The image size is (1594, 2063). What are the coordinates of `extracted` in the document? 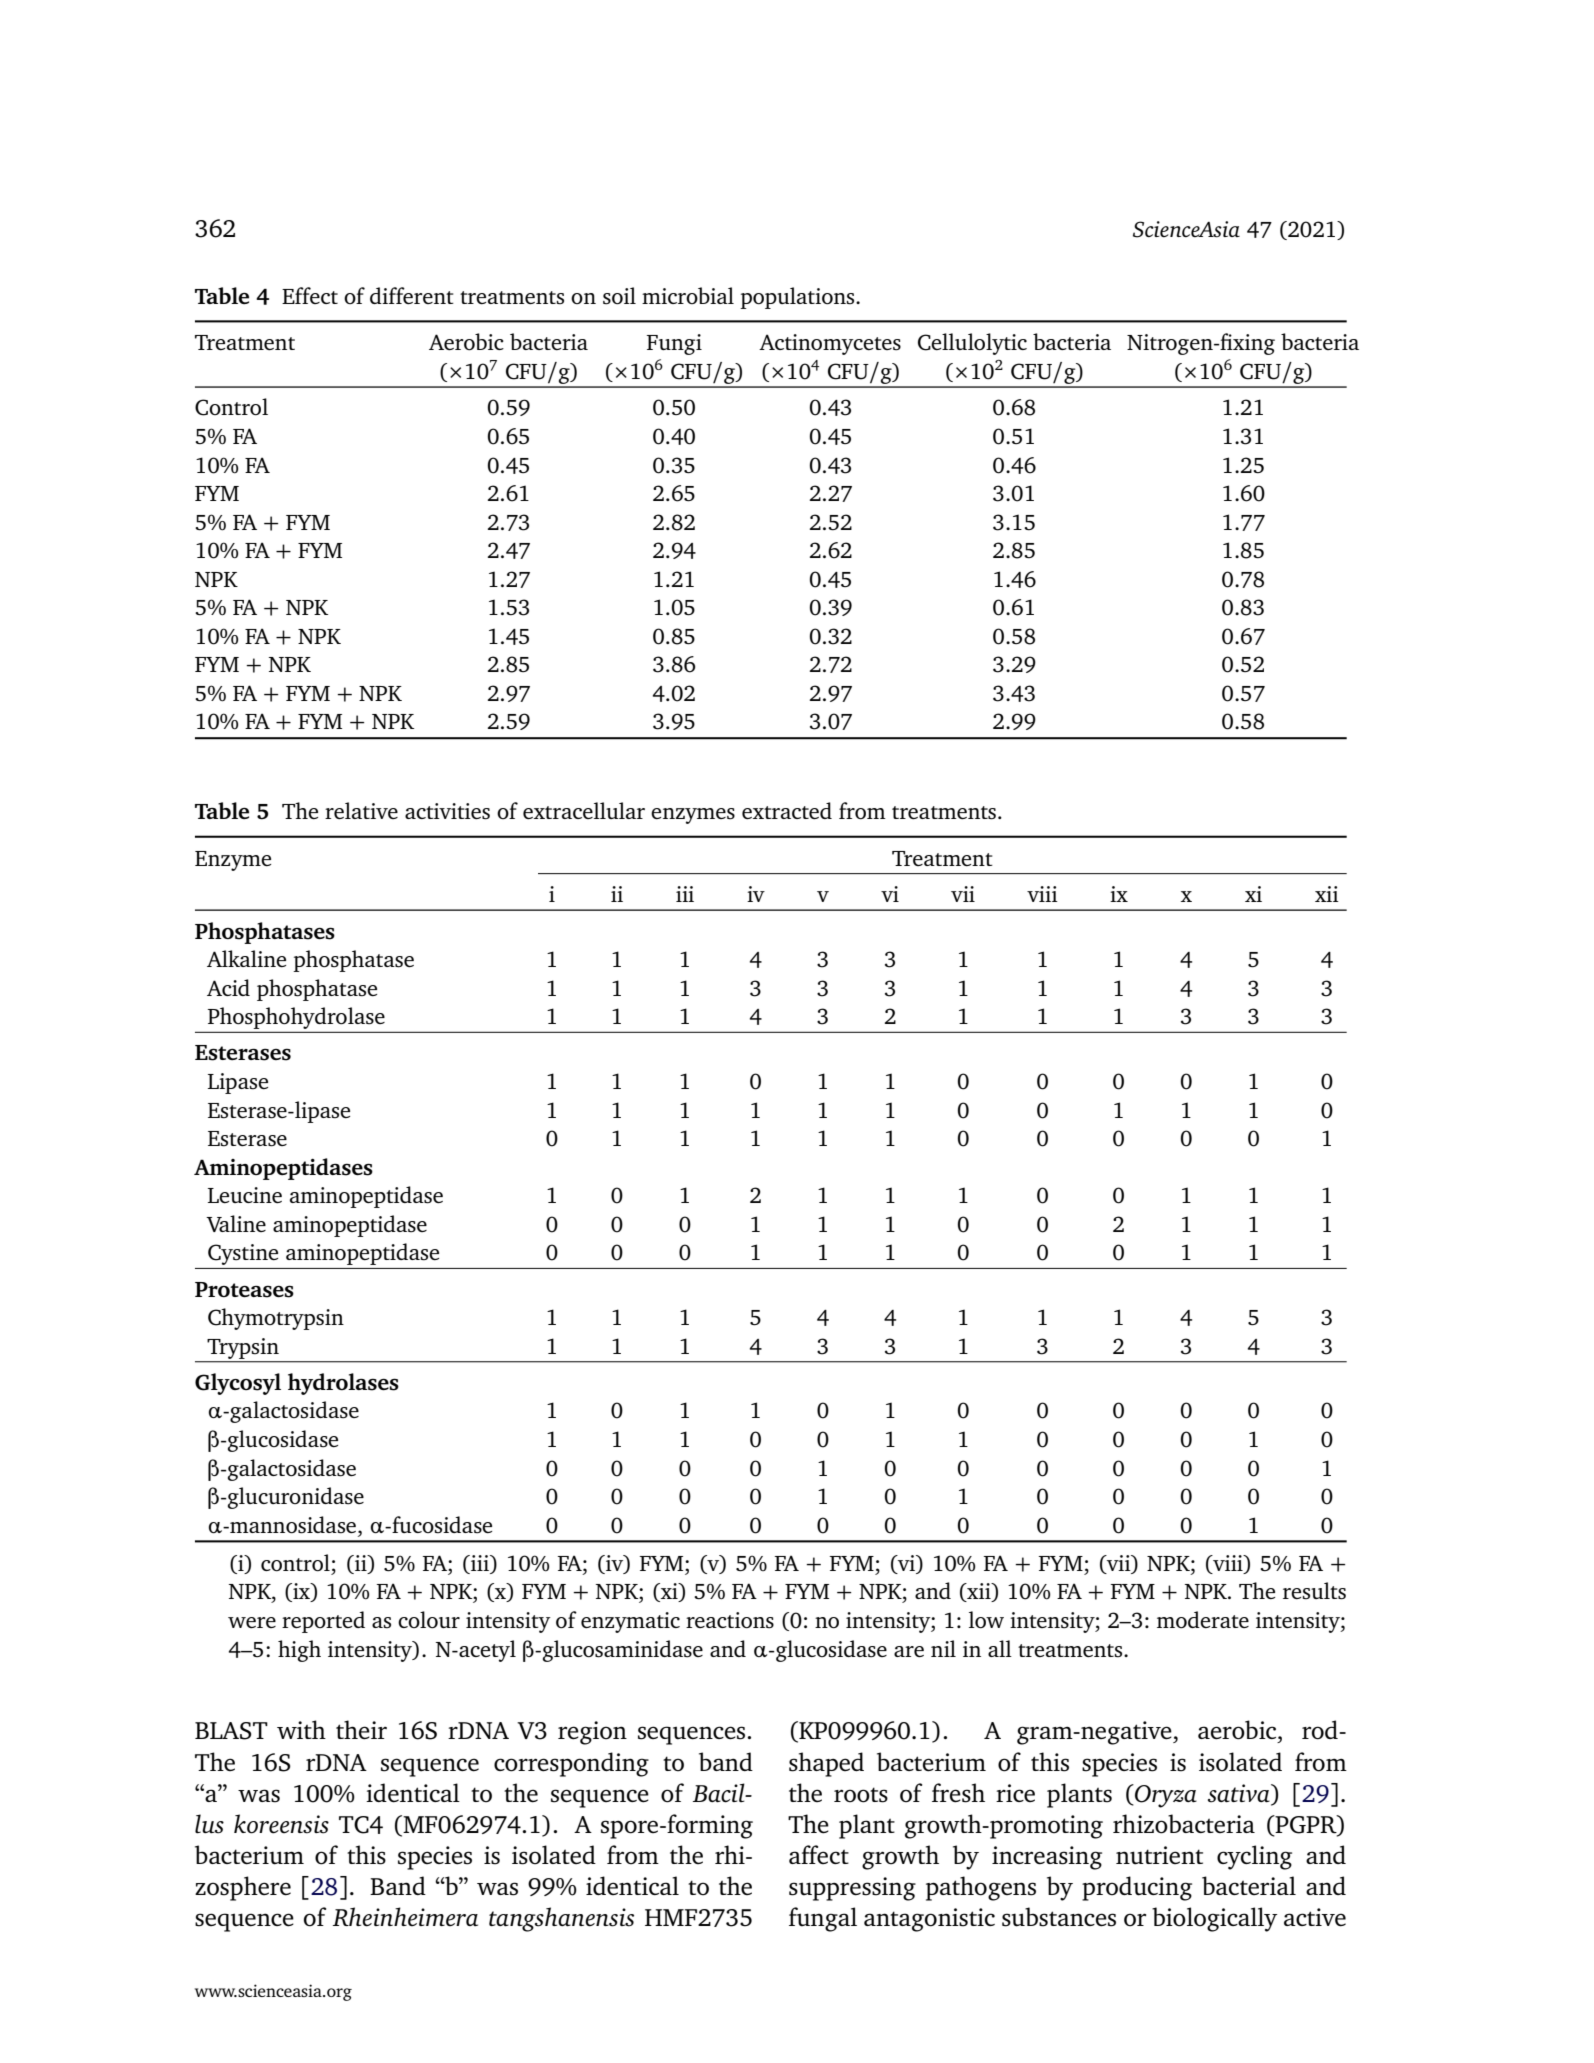 It's located at (787, 810).
